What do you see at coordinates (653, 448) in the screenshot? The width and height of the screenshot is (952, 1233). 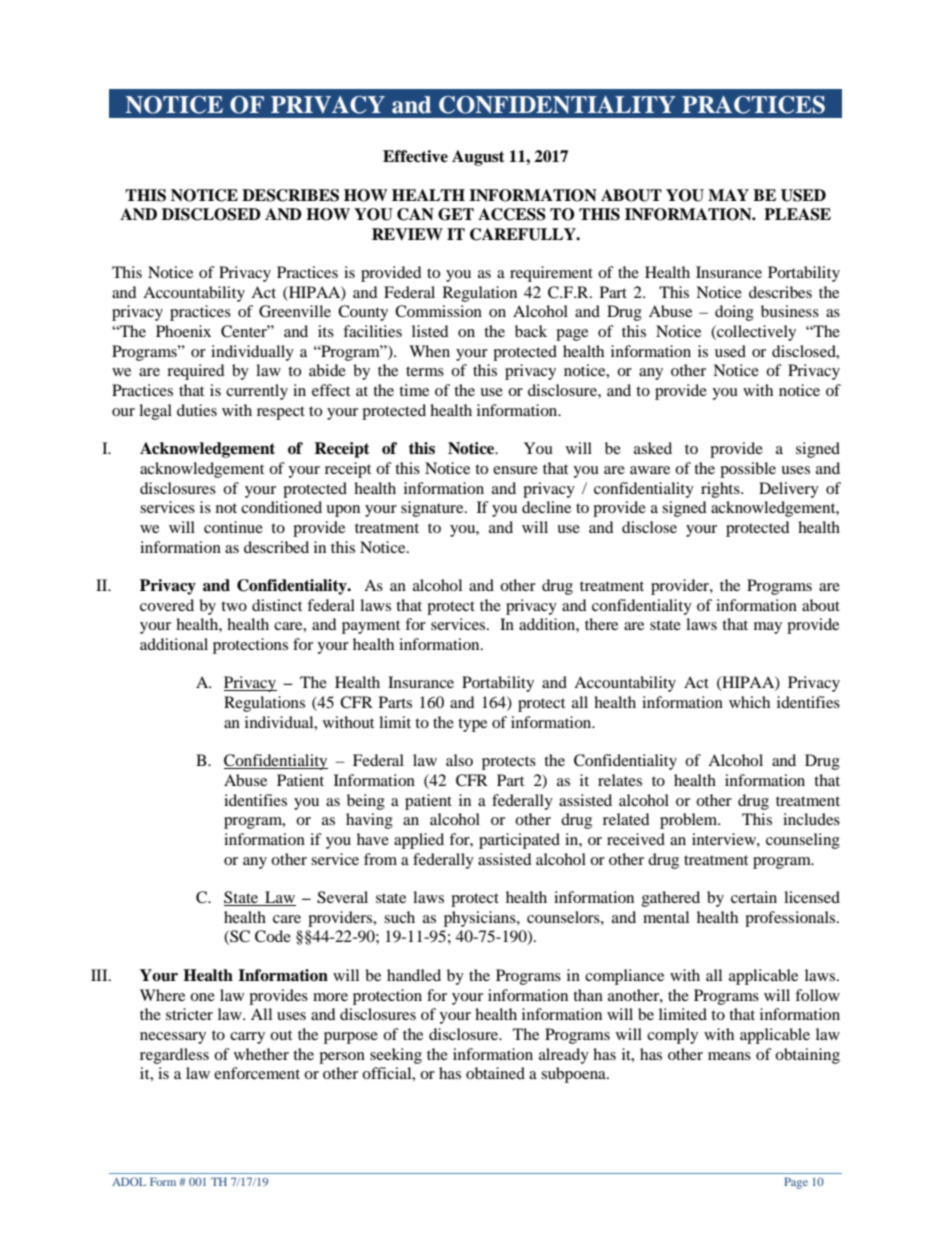 I see `asked` at bounding box center [653, 448].
